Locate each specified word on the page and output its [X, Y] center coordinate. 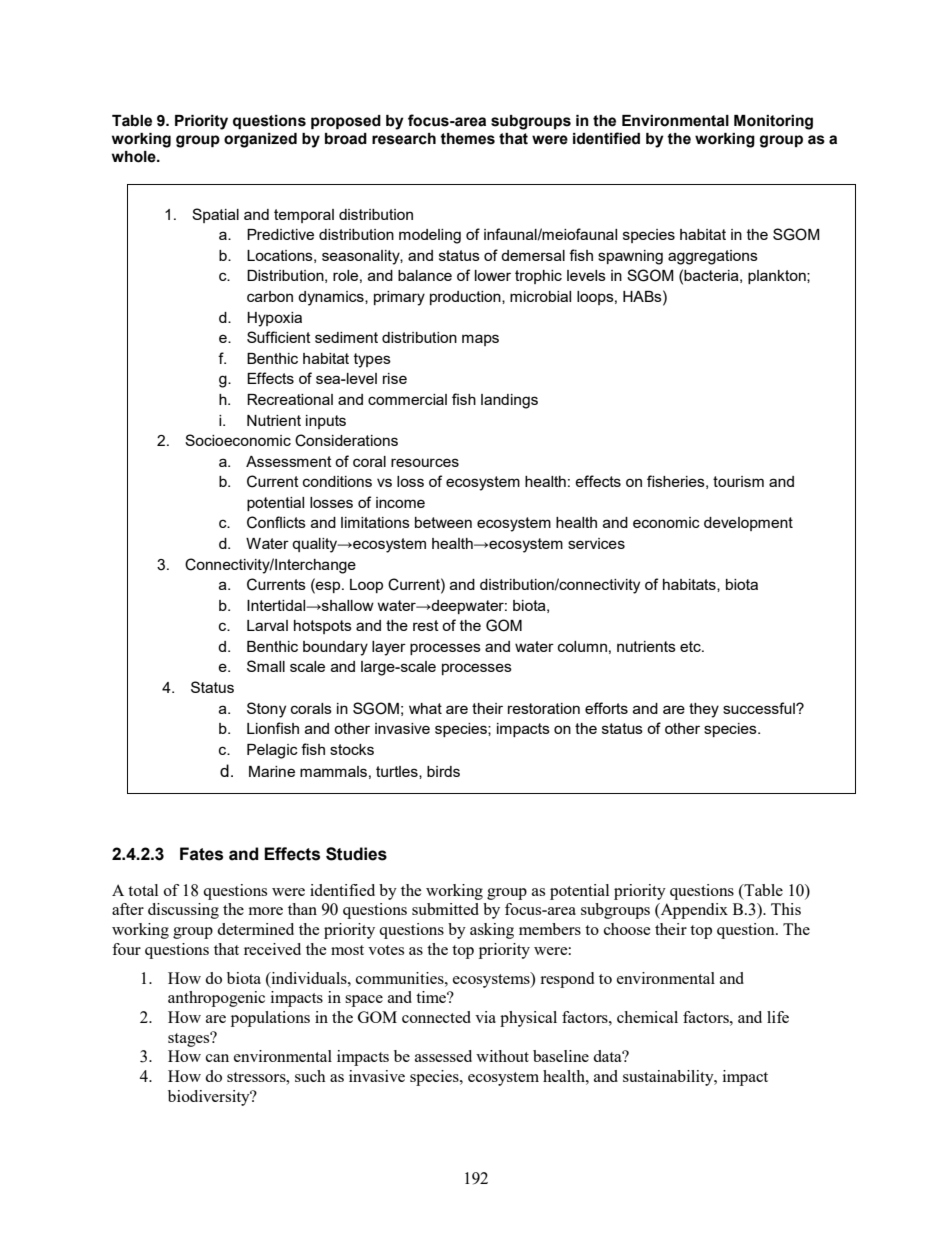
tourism [738, 481]
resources [425, 462]
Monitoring [773, 122]
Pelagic [272, 751]
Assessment [289, 461]
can [217, 1058]
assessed [443, 1056]
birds [443, 771]
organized [260, 140]
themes [467, 139]
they [704, 710]
